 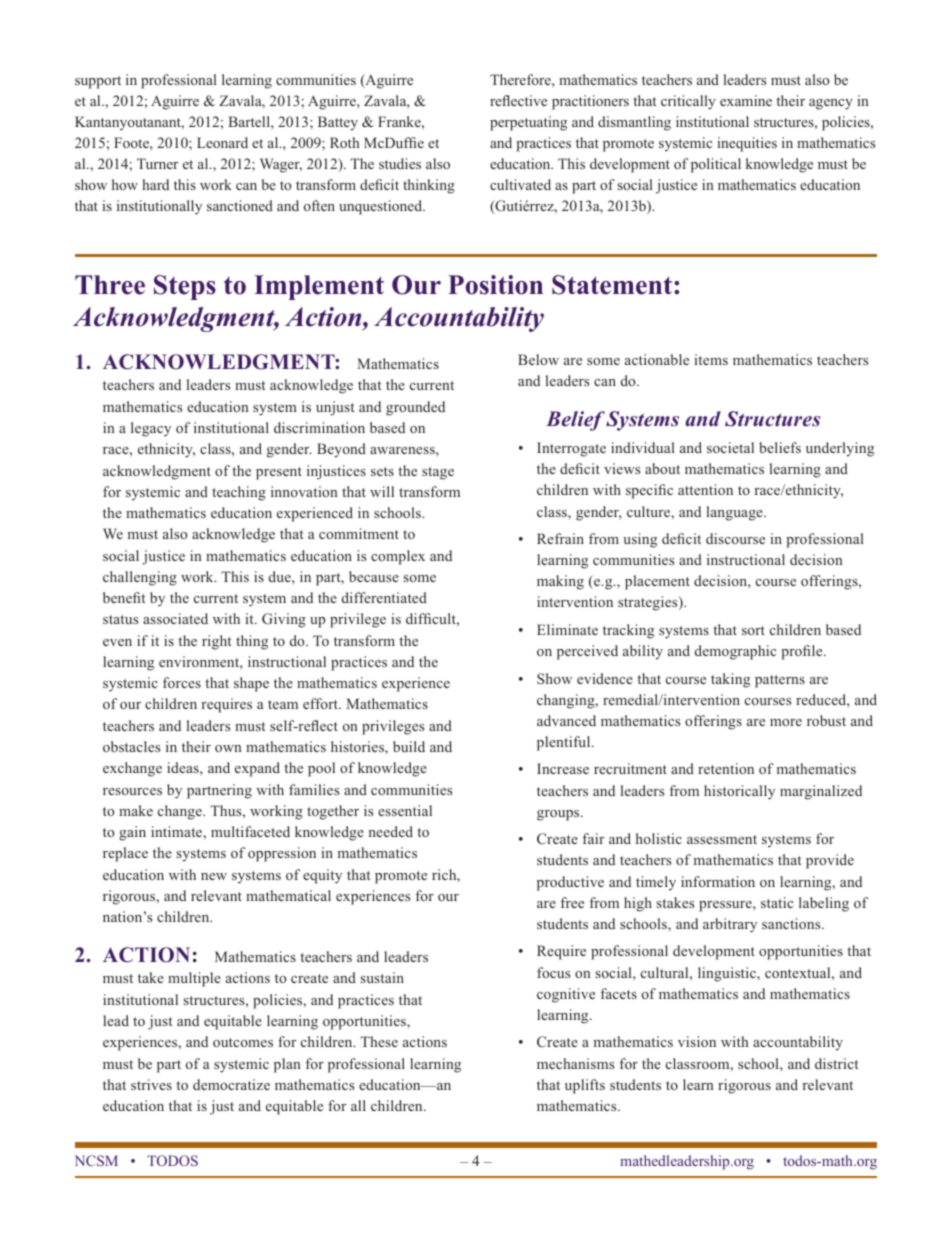 What do you see at coordinates (398, 557) in the page?
I see `complex` at bounding box center [398, 557].
